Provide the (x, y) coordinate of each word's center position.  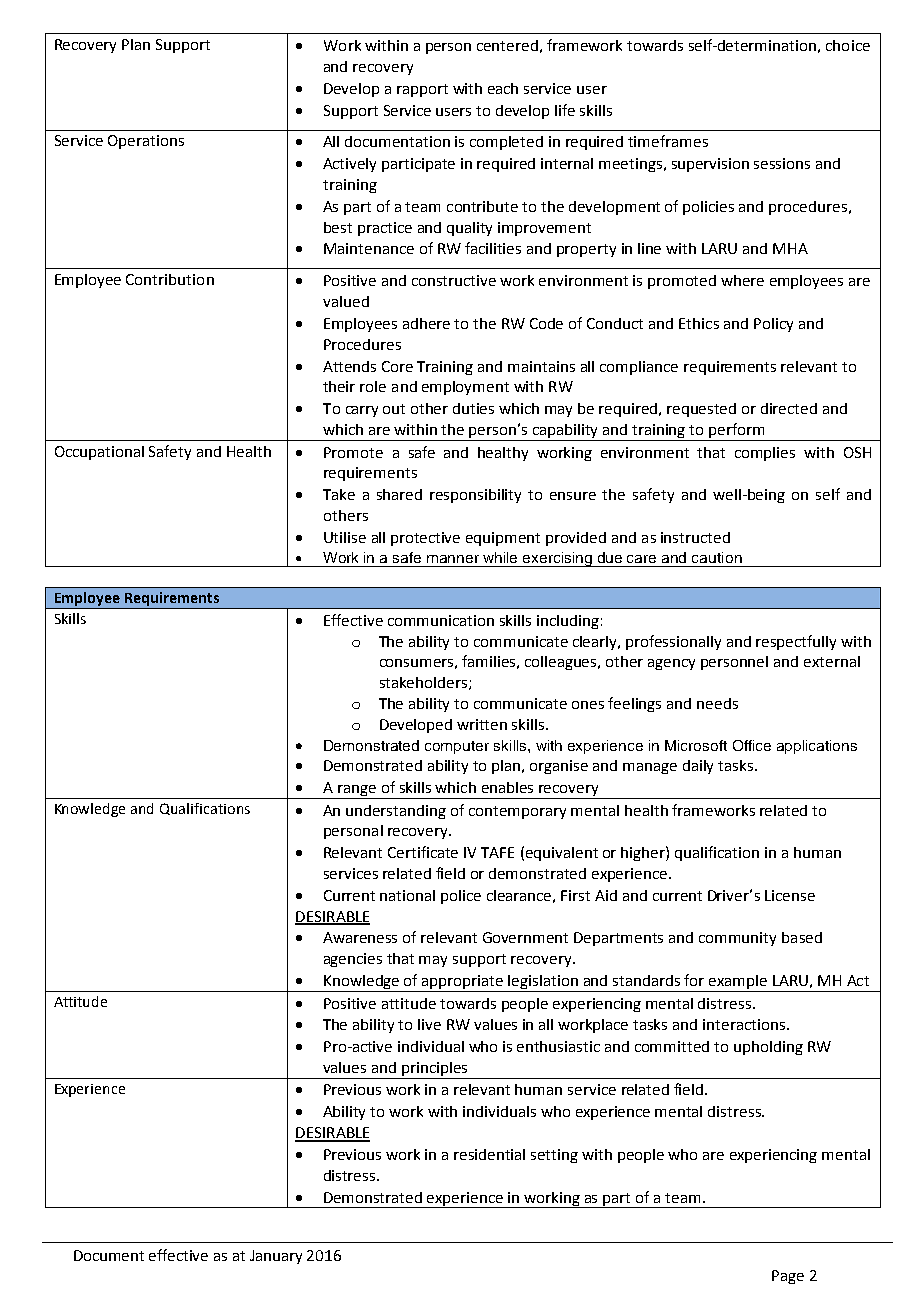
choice (848, 45)
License (790, 895)
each (503, 88)
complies (765, 454)
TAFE (497, 852)
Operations (146, 142)
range (357, 790)
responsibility (475, 496)
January (276, 1257)
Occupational (99, 453)
